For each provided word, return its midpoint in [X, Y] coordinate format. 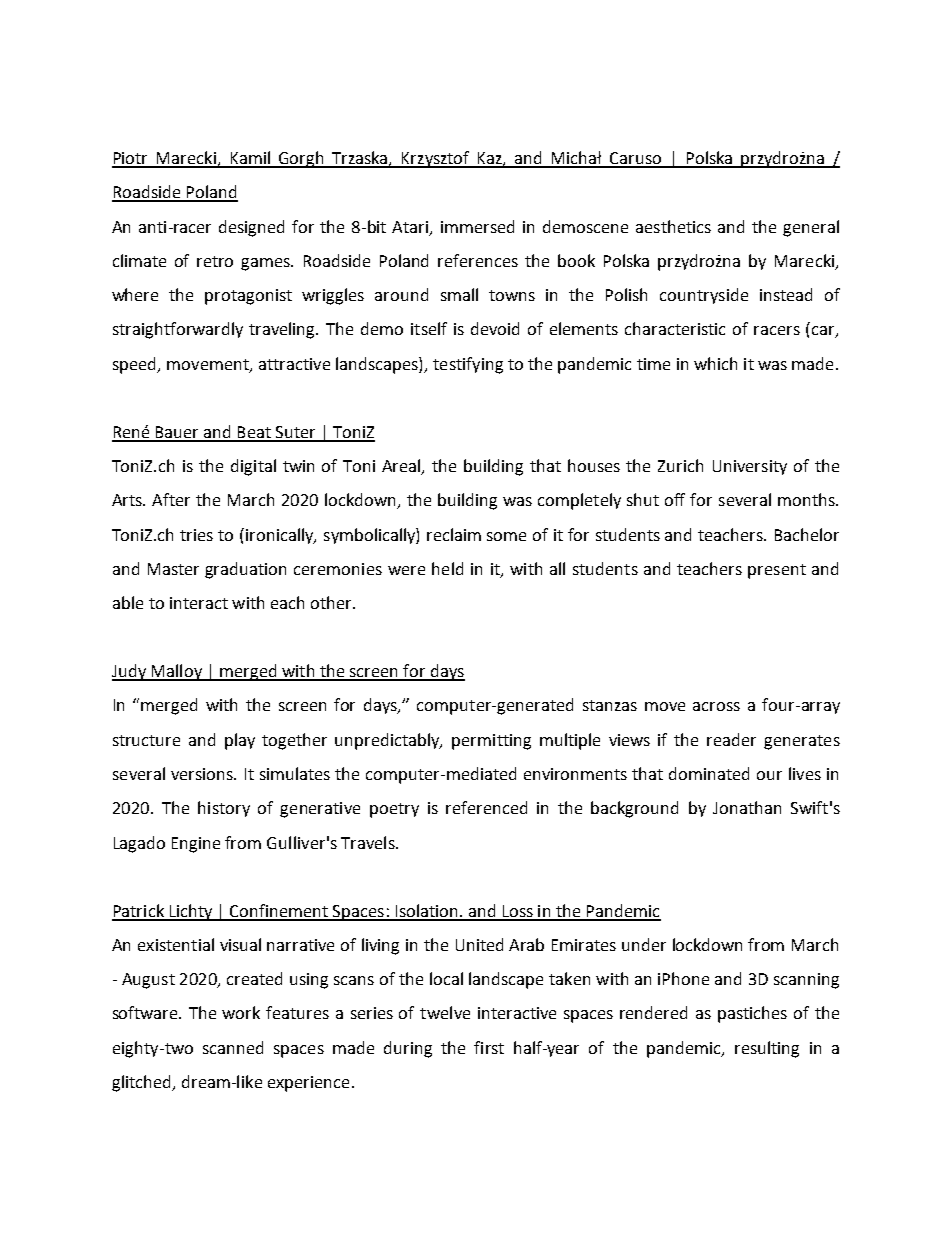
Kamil [250, 159]
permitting [491, 742]
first [489, 1047]
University [750, 467]
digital [253, 467]
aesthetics [673, 226]
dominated [709, 773]
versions [203, 774]
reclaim [454, 534]
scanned [233, 1047]
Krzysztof [436, 159]
